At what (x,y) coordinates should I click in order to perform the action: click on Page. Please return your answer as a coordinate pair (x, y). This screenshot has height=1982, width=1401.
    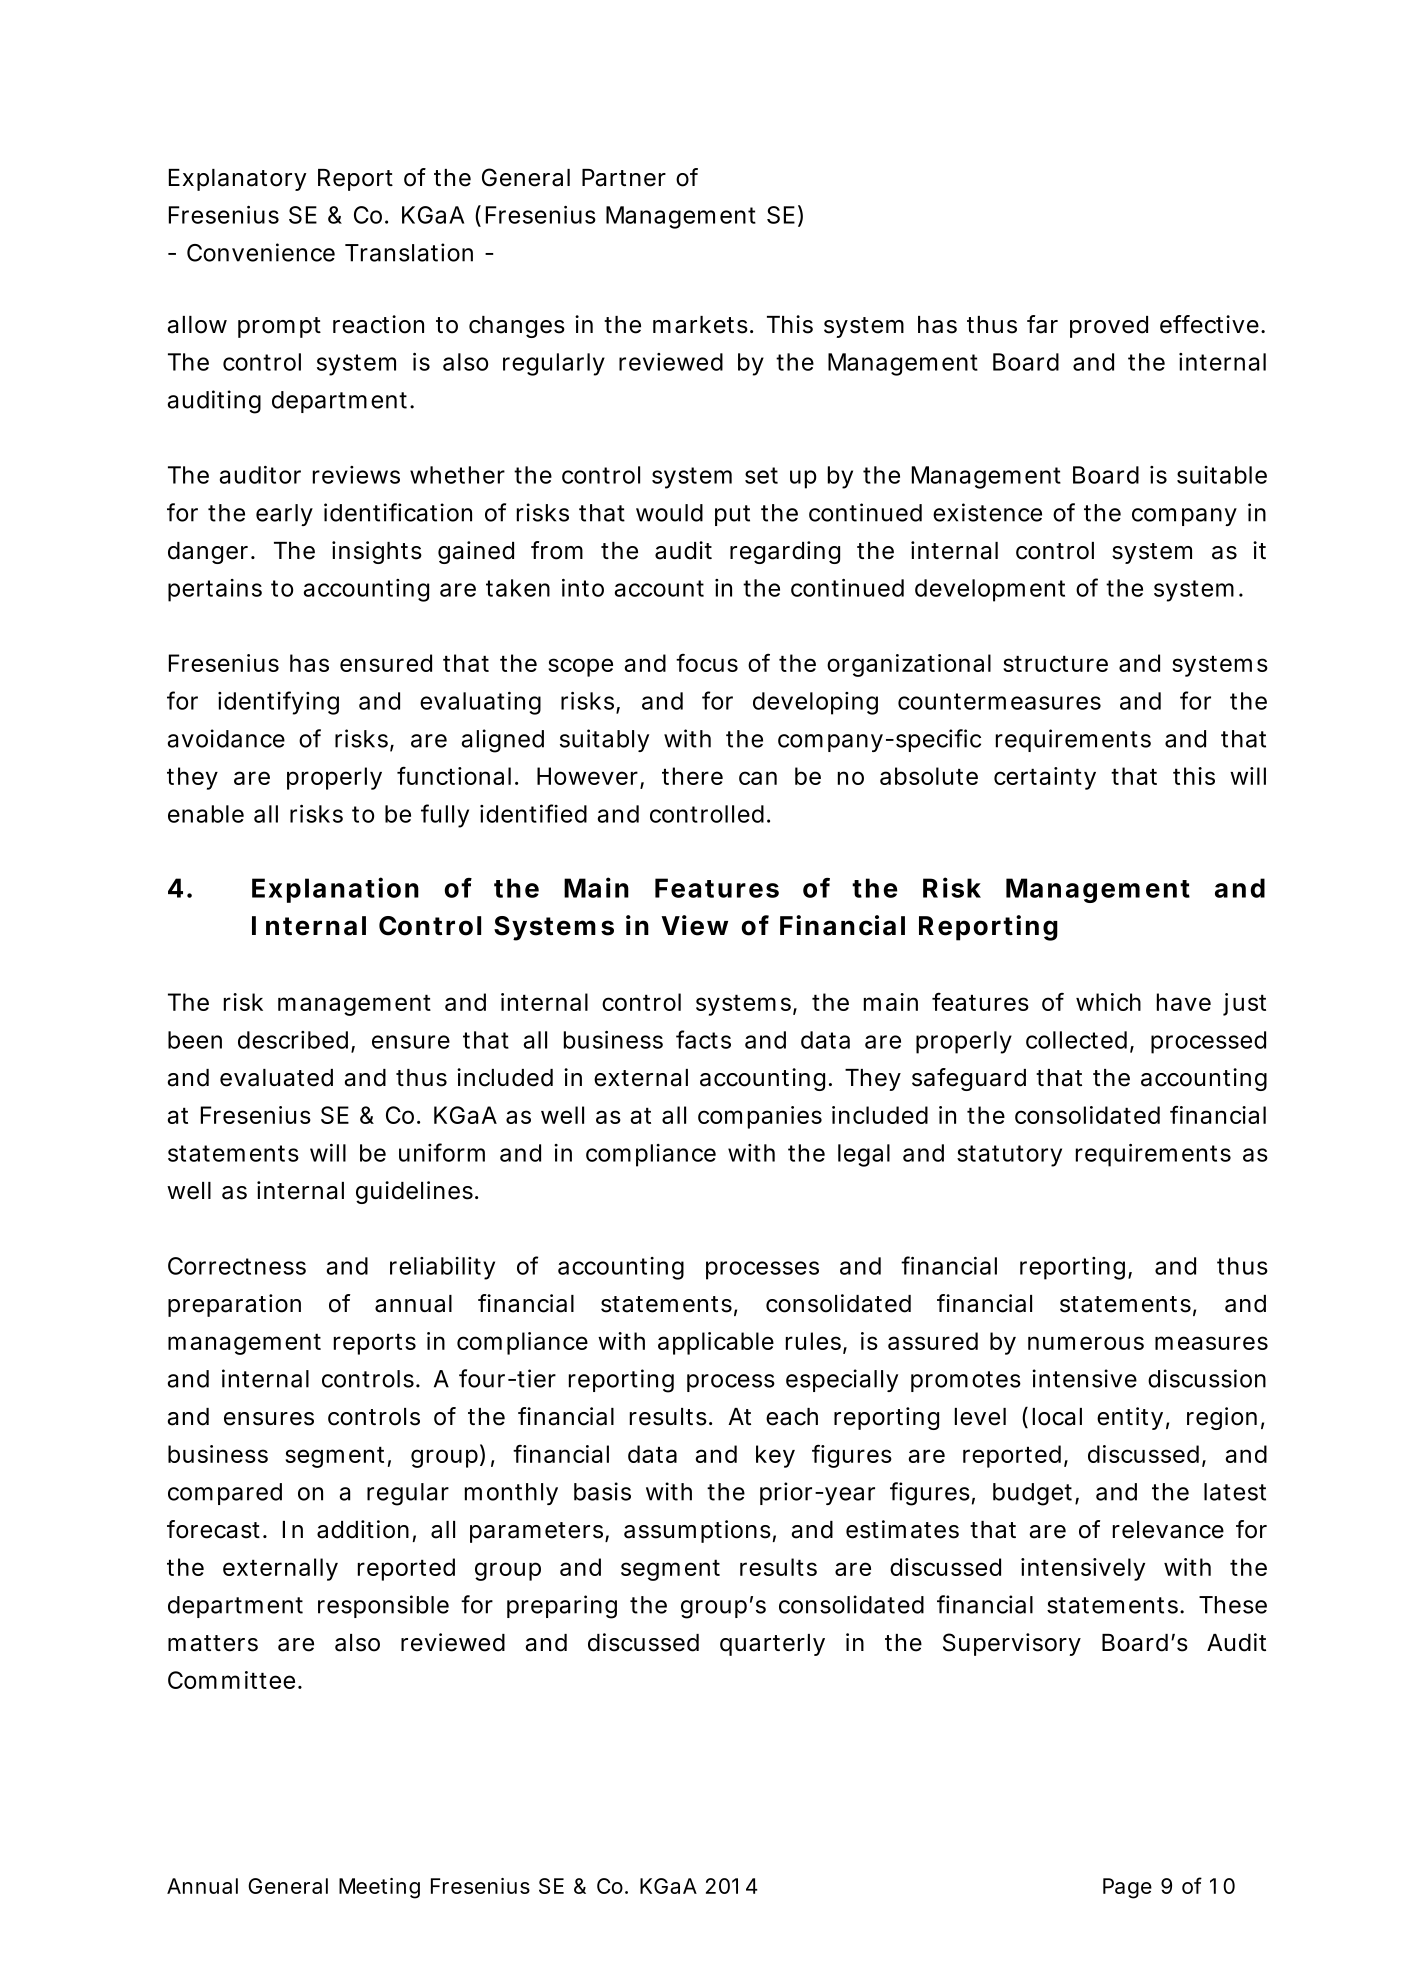
    Looking at the image, I should click on (1127, 1888).
